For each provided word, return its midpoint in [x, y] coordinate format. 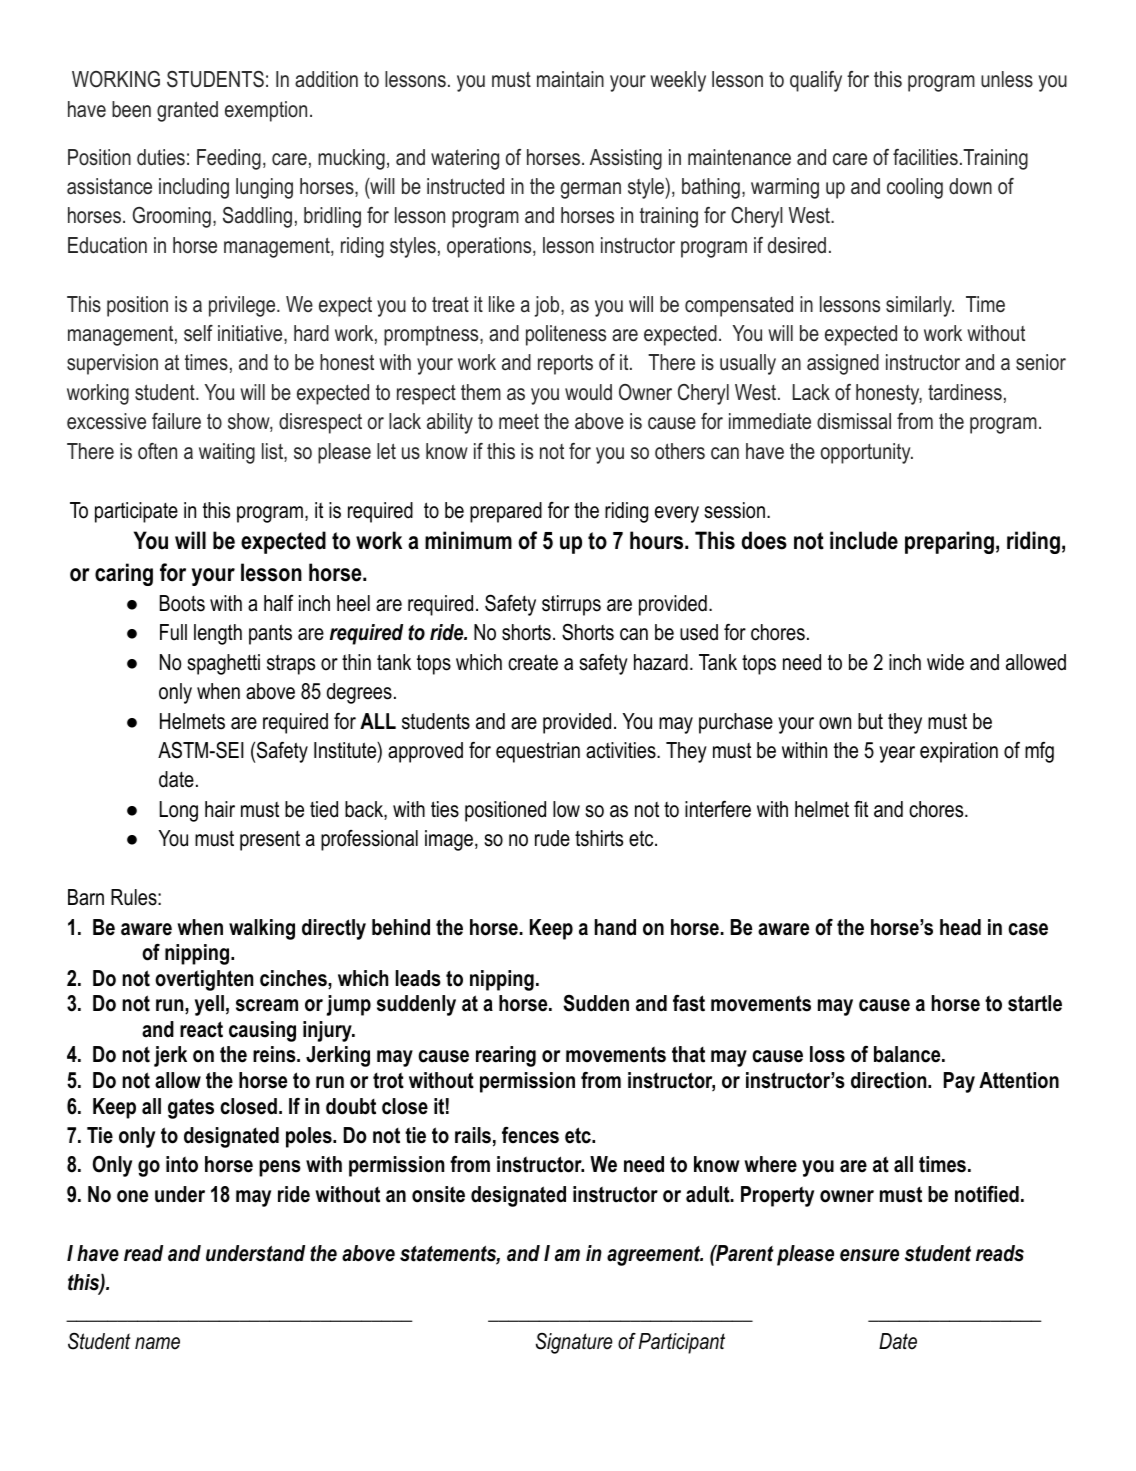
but [870, 721]
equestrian [538, 752]
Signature [574, 1343]
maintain [570, 79]
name [157, 1343]
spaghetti [224, 664]
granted [187, 111]
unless [1007, 79]
